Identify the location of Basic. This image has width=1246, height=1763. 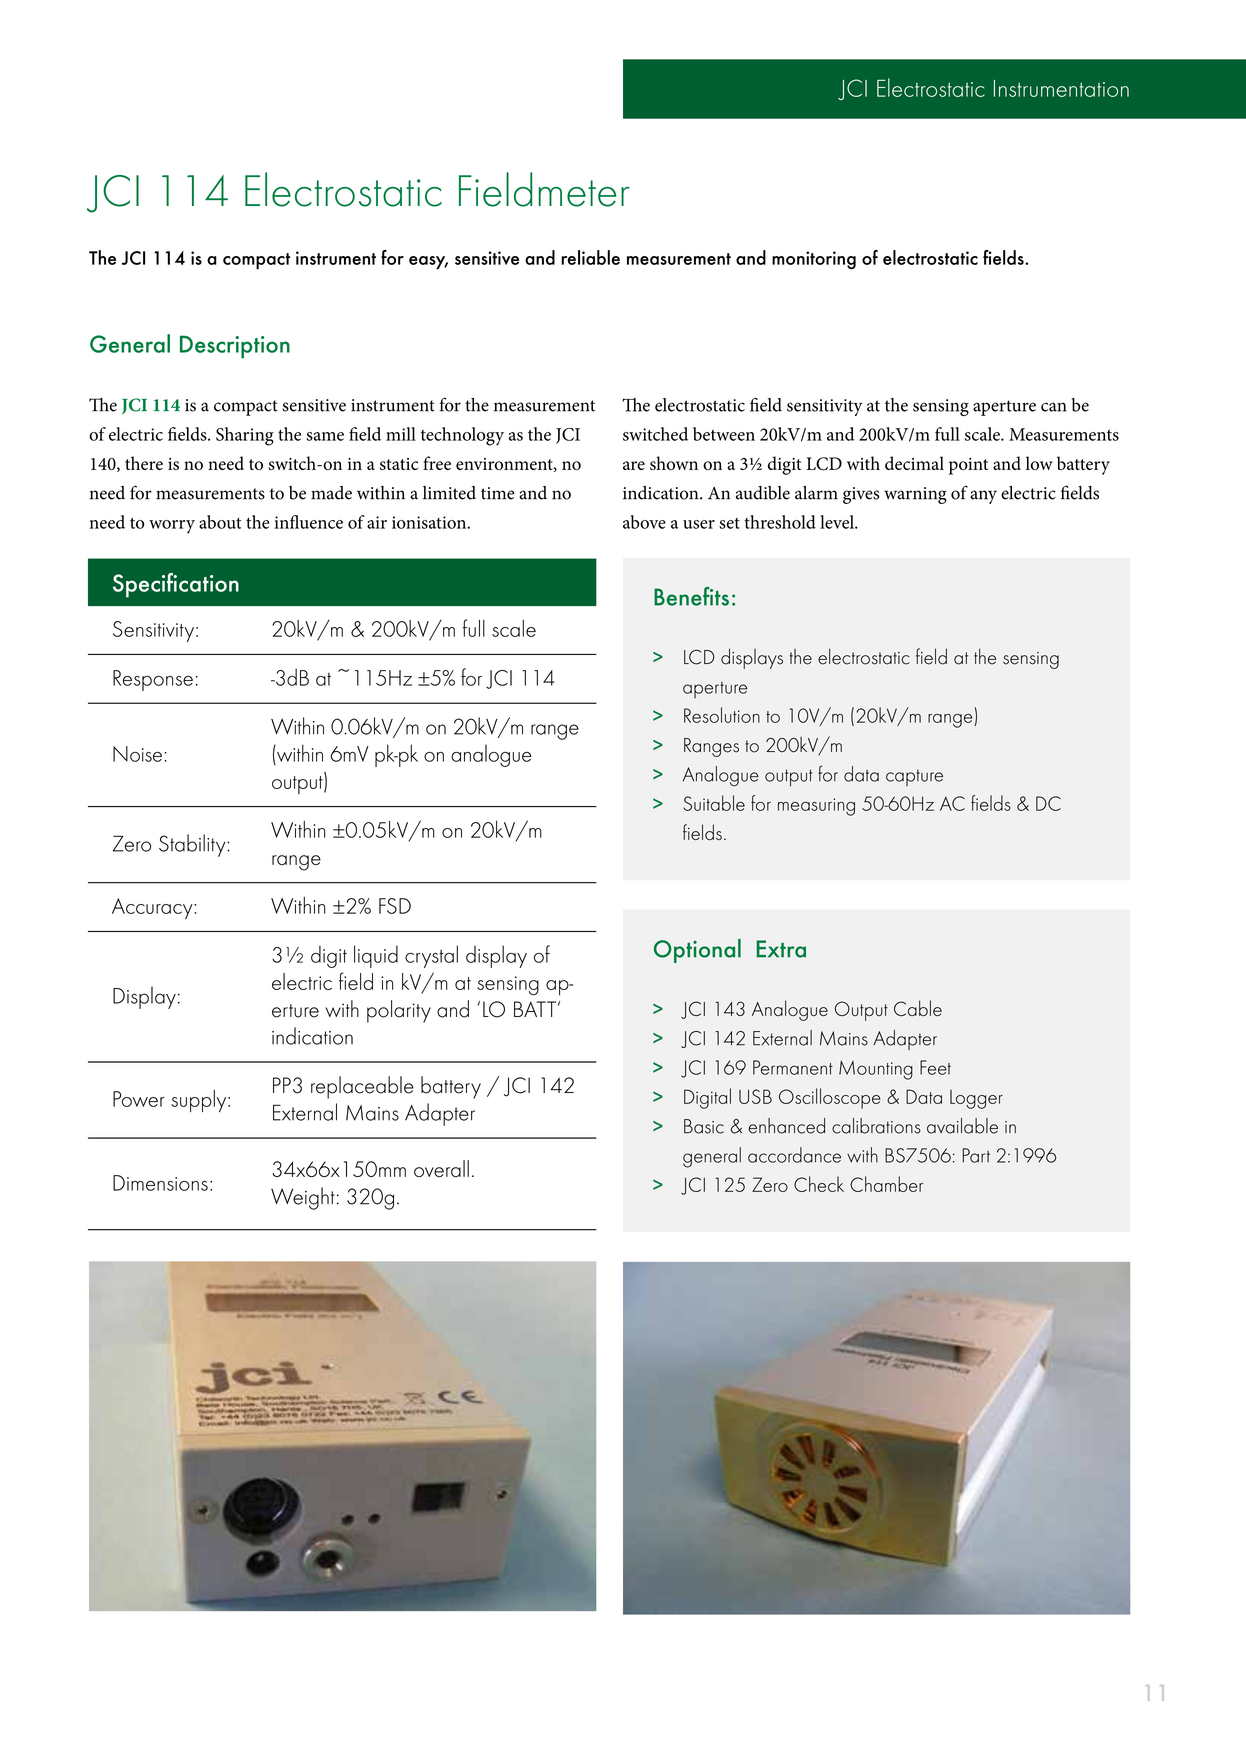
(704, 1126).
